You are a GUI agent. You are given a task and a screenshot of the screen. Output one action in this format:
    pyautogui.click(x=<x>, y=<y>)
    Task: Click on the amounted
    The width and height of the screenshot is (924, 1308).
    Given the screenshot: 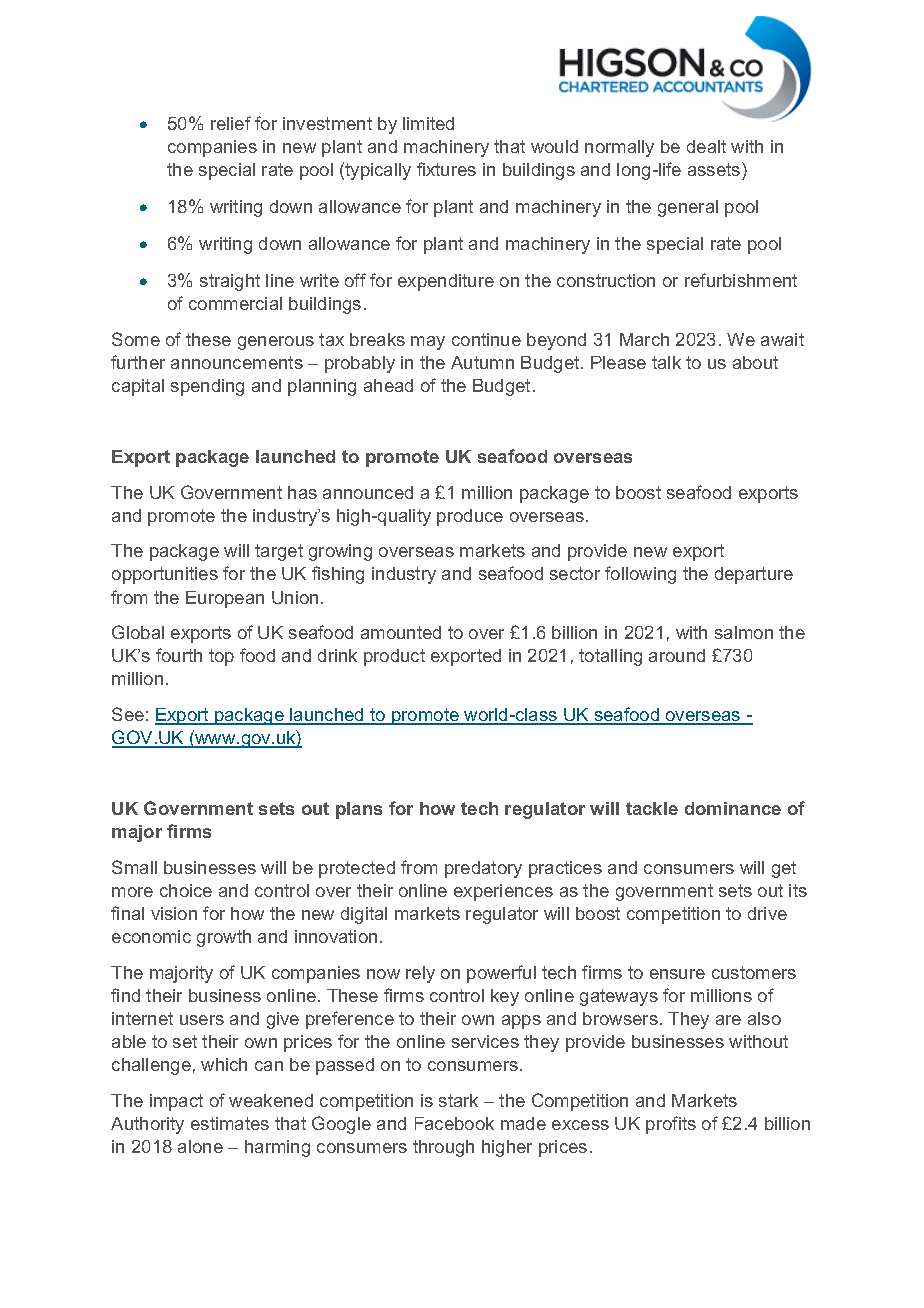 What is the action you would take?
    pyautogui.click(x=401, y=632)
